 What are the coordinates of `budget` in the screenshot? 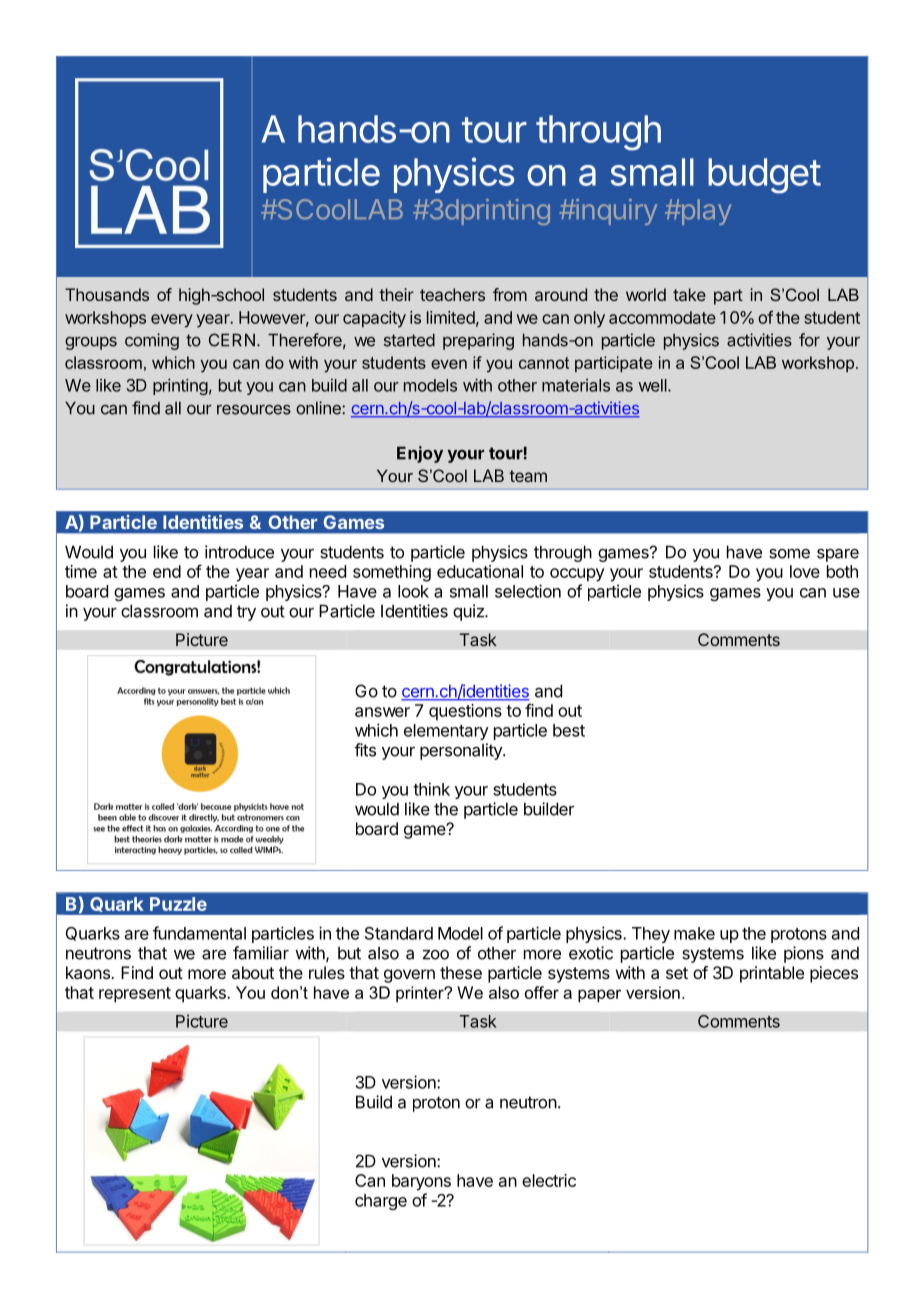 It's located at (764, 176).
